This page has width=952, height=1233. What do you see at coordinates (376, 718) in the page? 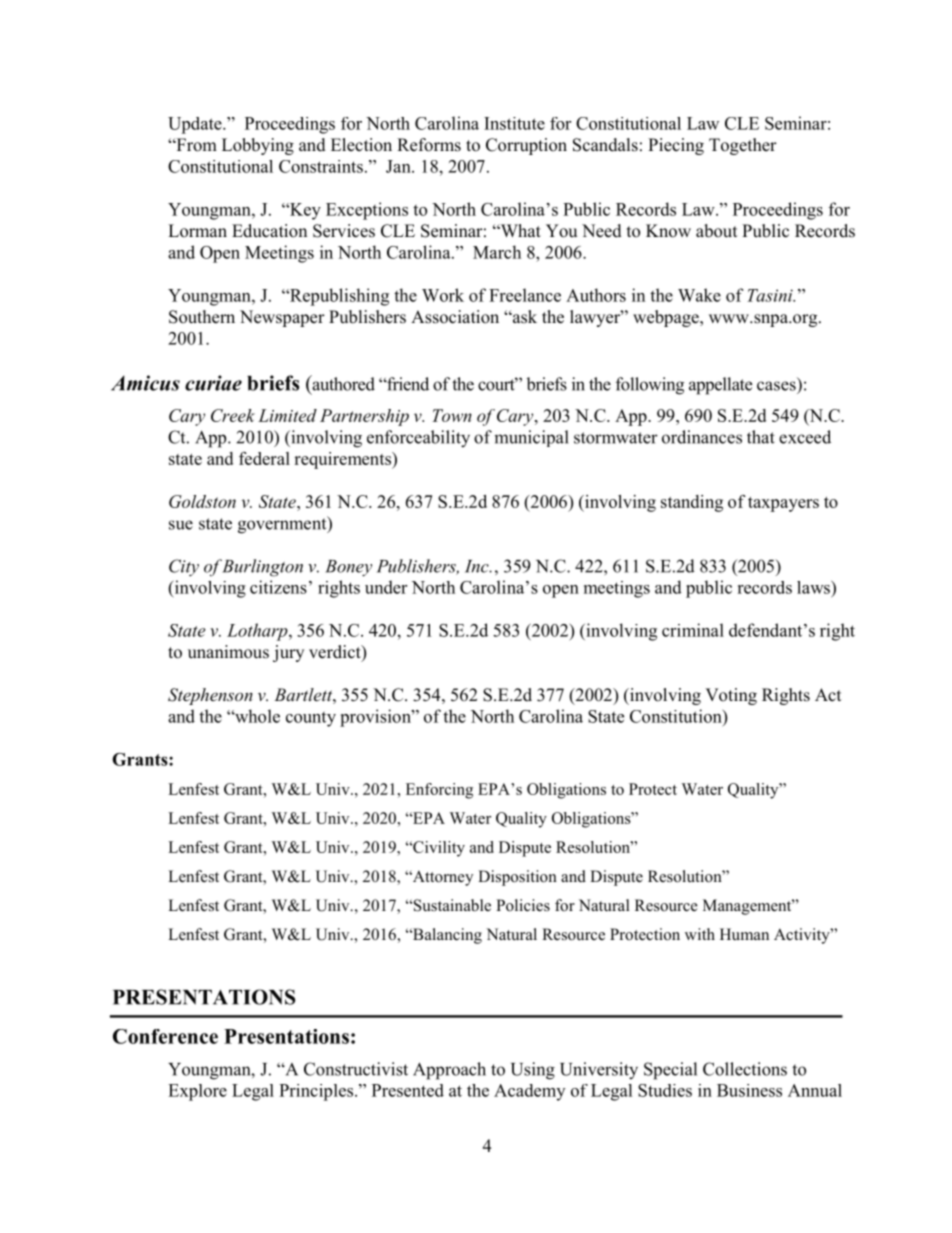
I see `provision` at bounding box center [376, 718].
